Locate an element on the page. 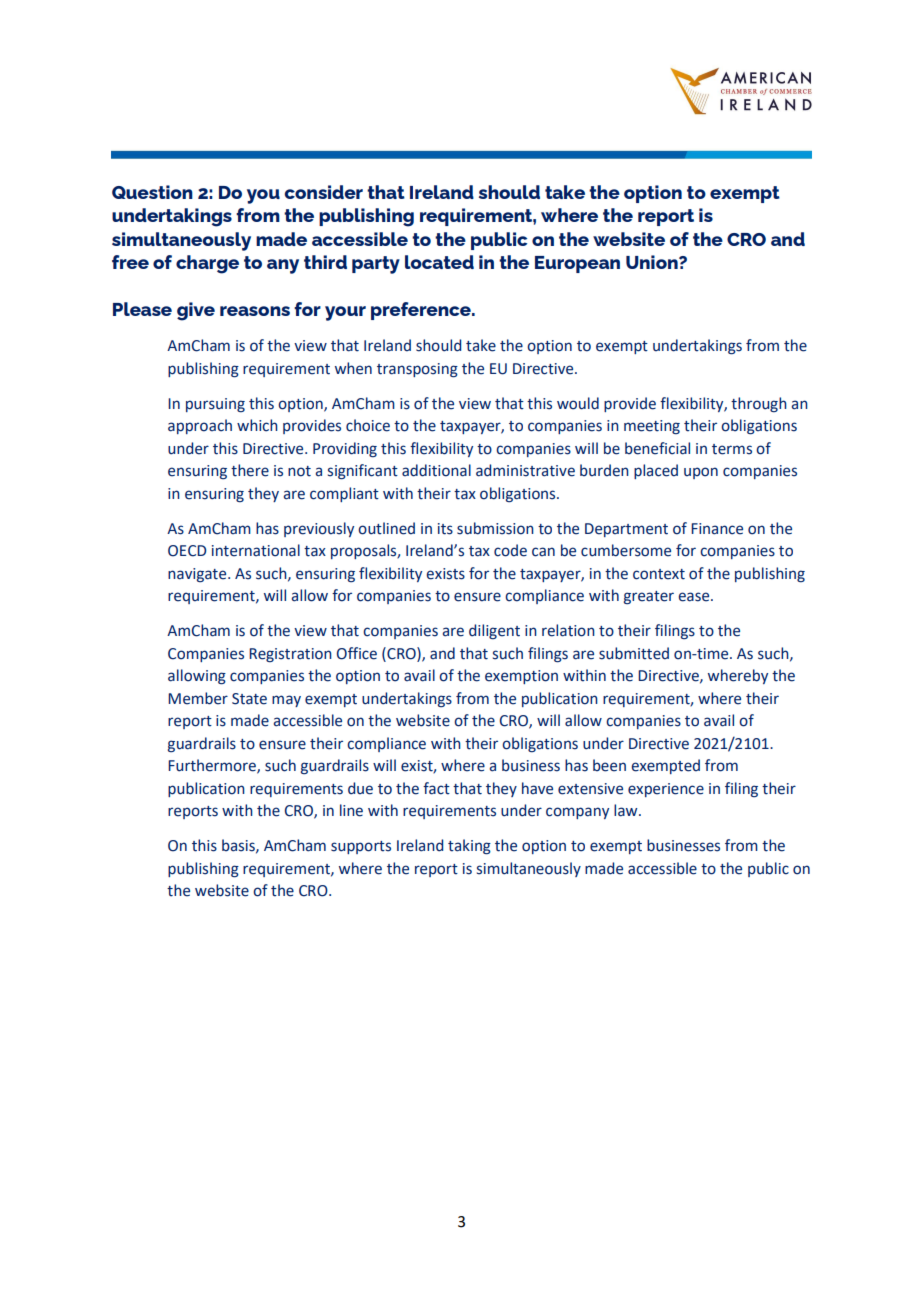 This image has height=1308, width=924. Union is located at coordinates (653, 262).
